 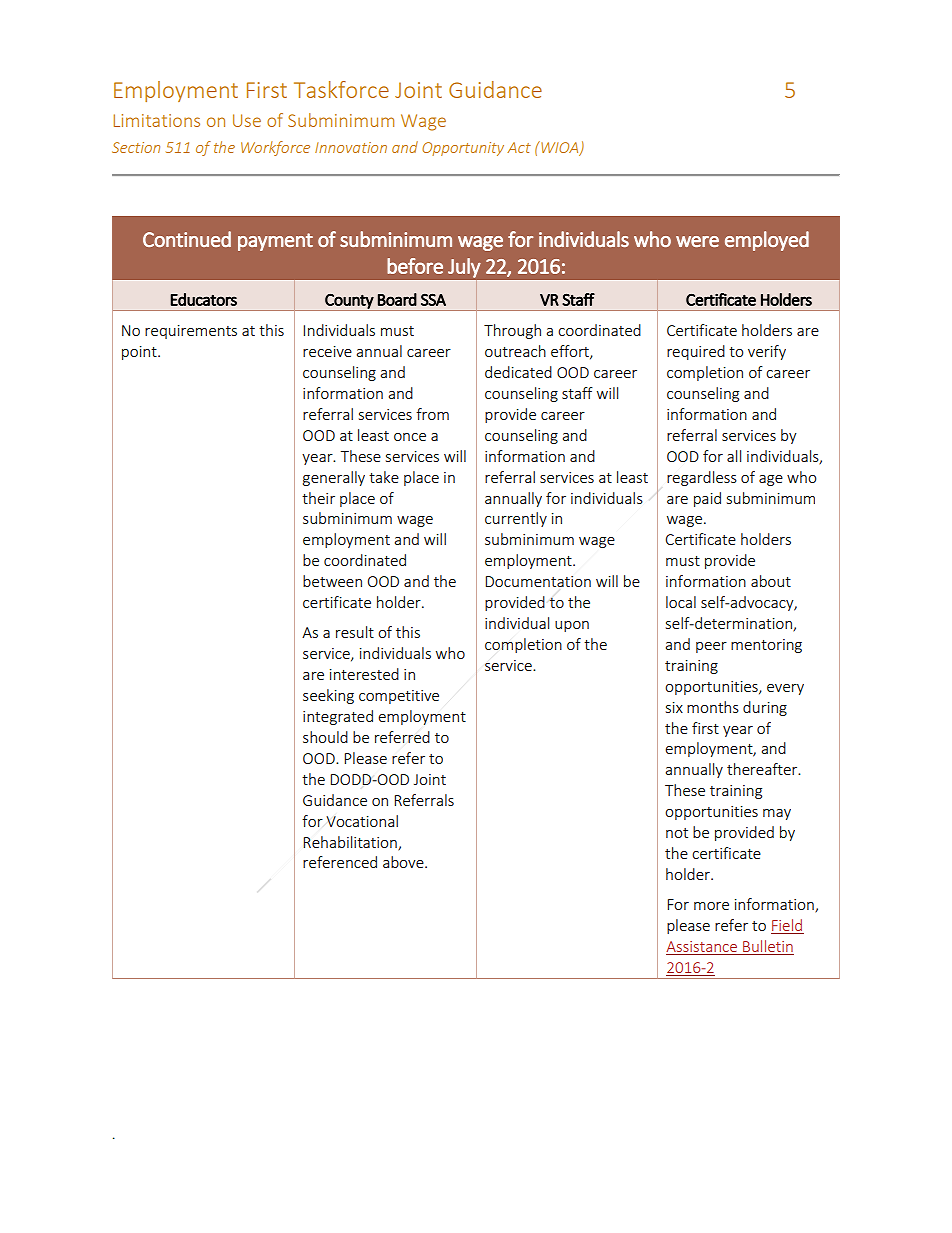 What do you see at coordinates (516, 519) in the document?
I see `currently` at bounding box center [516, 519].
